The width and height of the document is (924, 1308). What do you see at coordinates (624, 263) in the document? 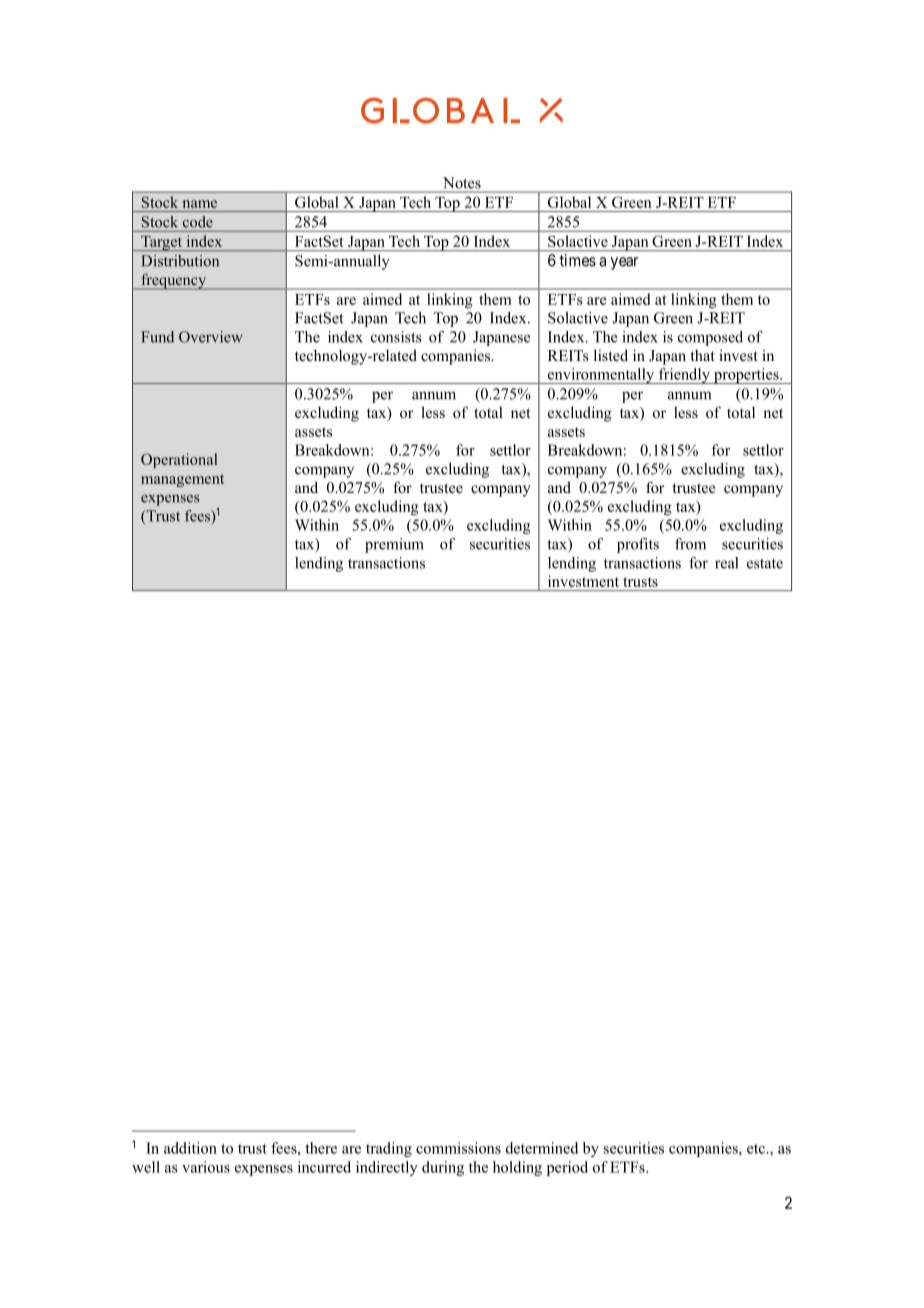
I see `year` at bounding box center [624, 263].
